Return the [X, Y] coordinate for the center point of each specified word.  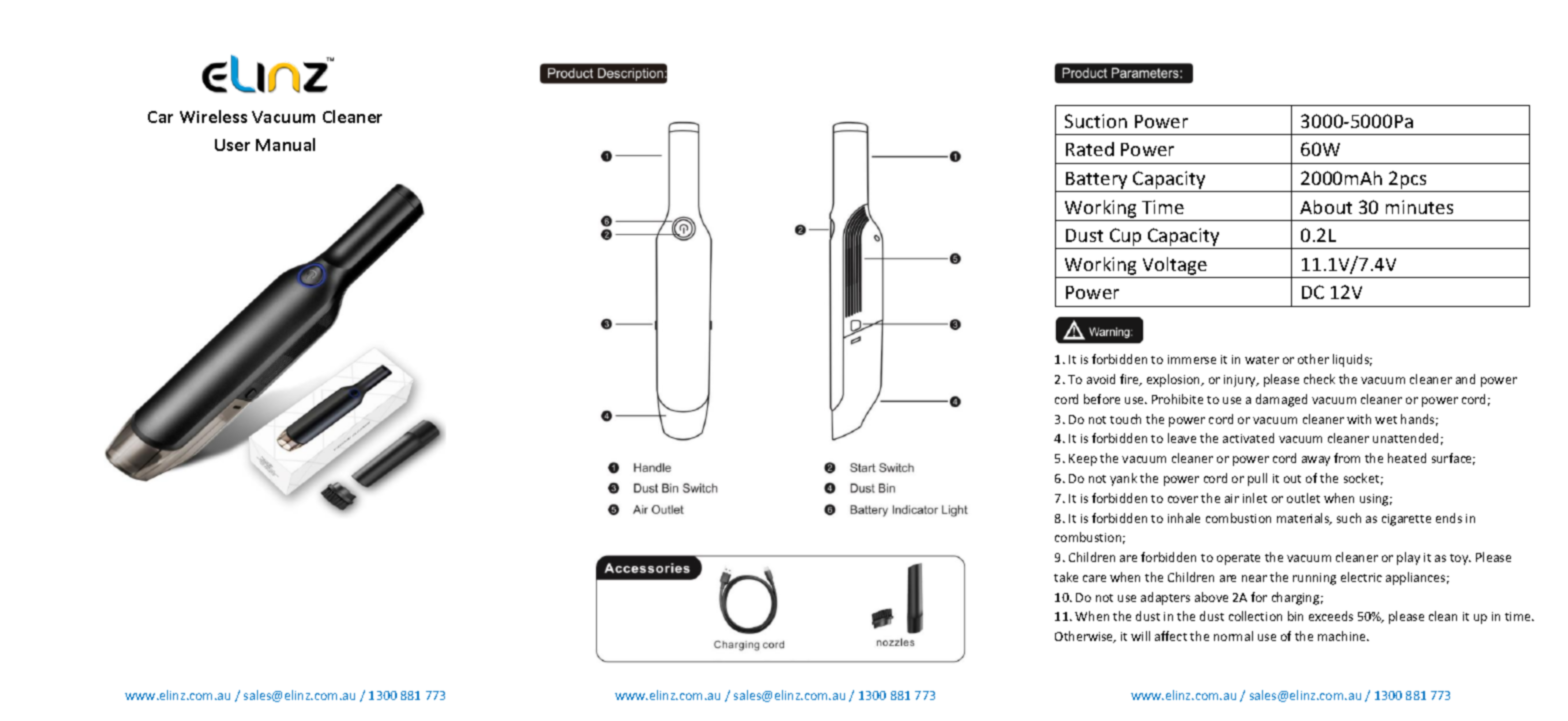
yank [1123, 479]
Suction [1096, 121]
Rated [1090, 149]
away [1316, 461]
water [1262, 360]
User [232, 145]
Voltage [1175, 266]
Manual [285, 144]
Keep [1083, 460]
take [1066, 577]
